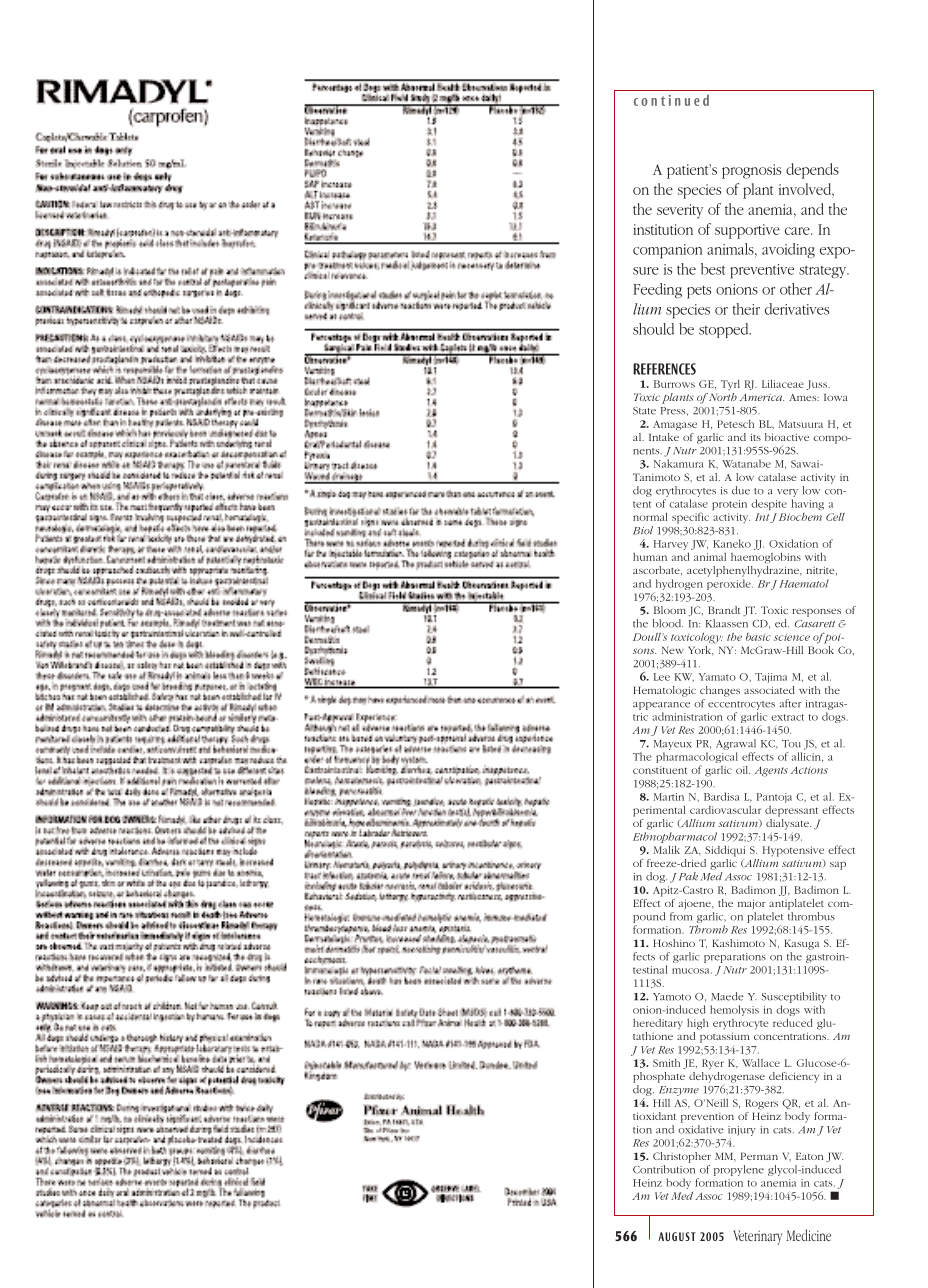 This document has width=928, height=1288. Describe the element at coordinates (662, 677) in the document. I see `Lee` at that location.
